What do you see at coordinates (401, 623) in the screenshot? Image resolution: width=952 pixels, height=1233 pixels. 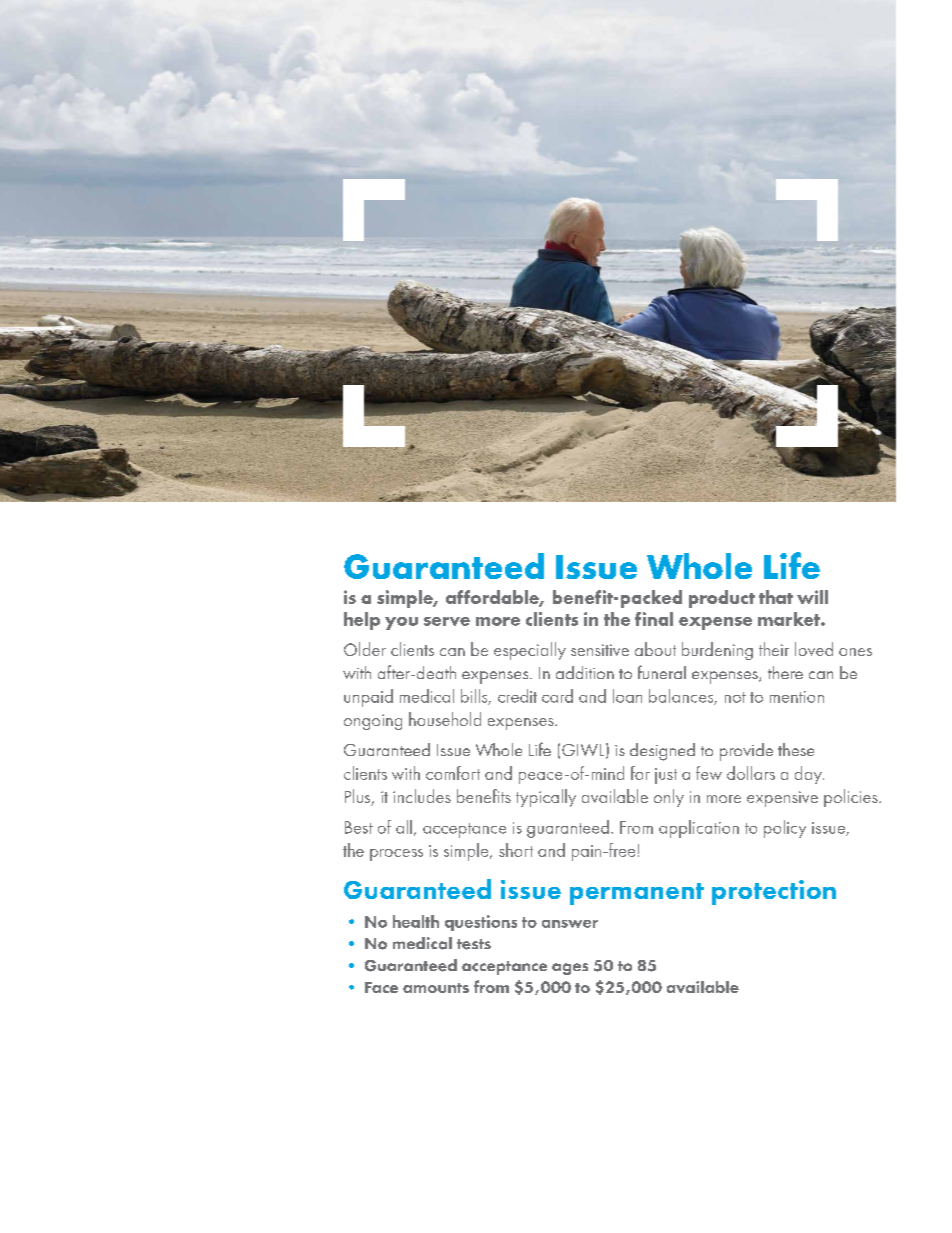 I see `you` at bounding box center [401, 623].
